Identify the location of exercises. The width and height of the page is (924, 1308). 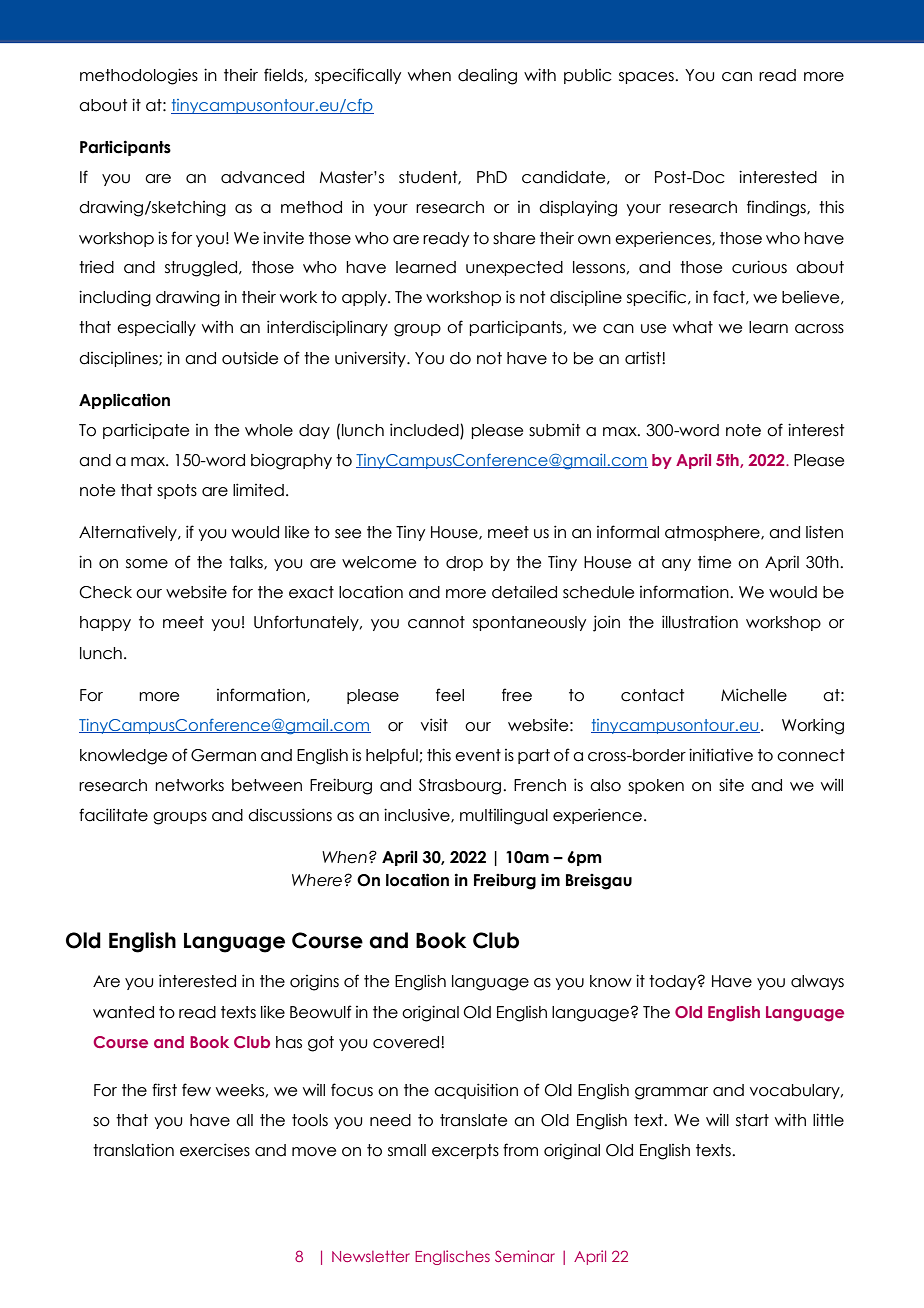
(215, 1150).
